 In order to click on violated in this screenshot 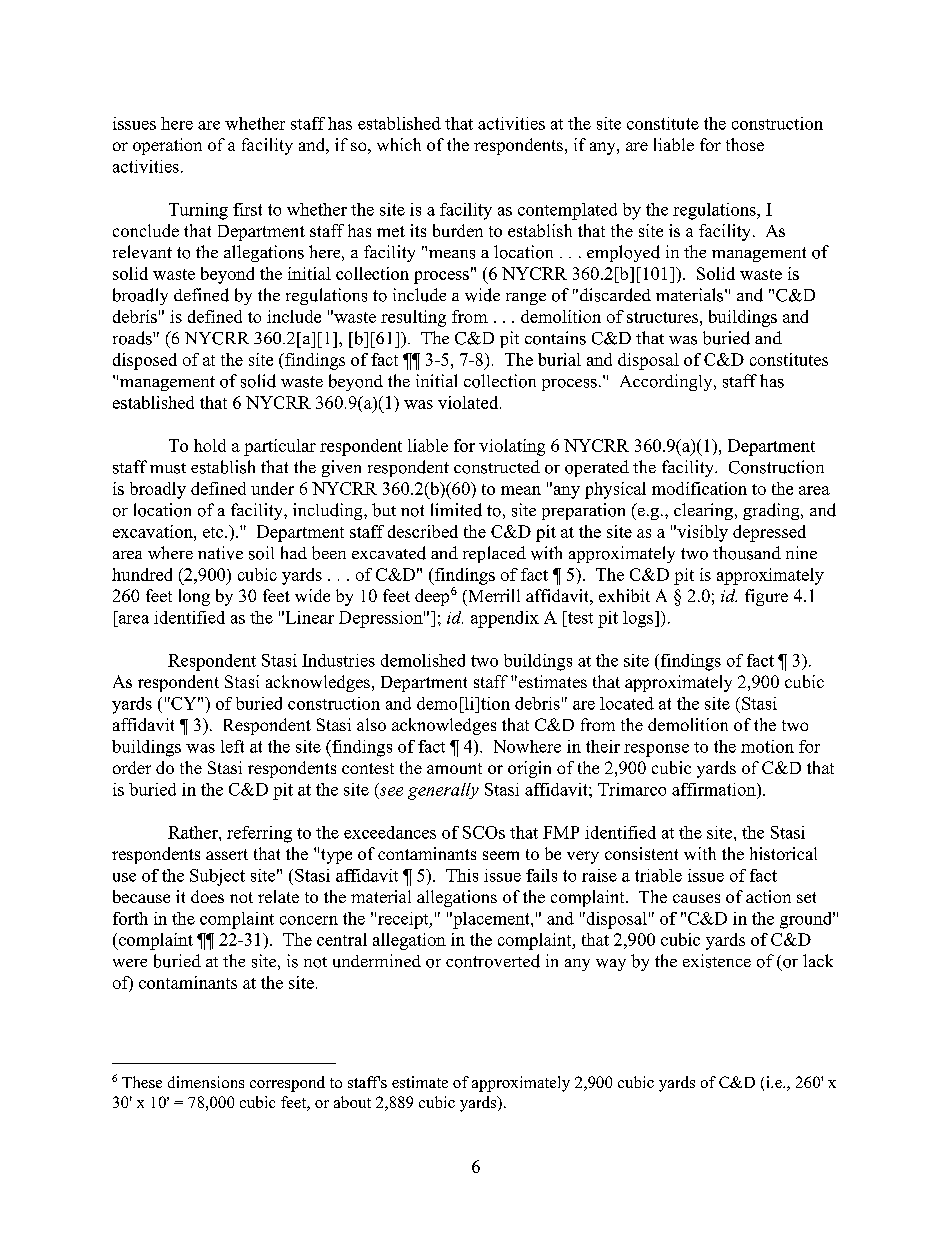, I will do `click(469, 402)`.
